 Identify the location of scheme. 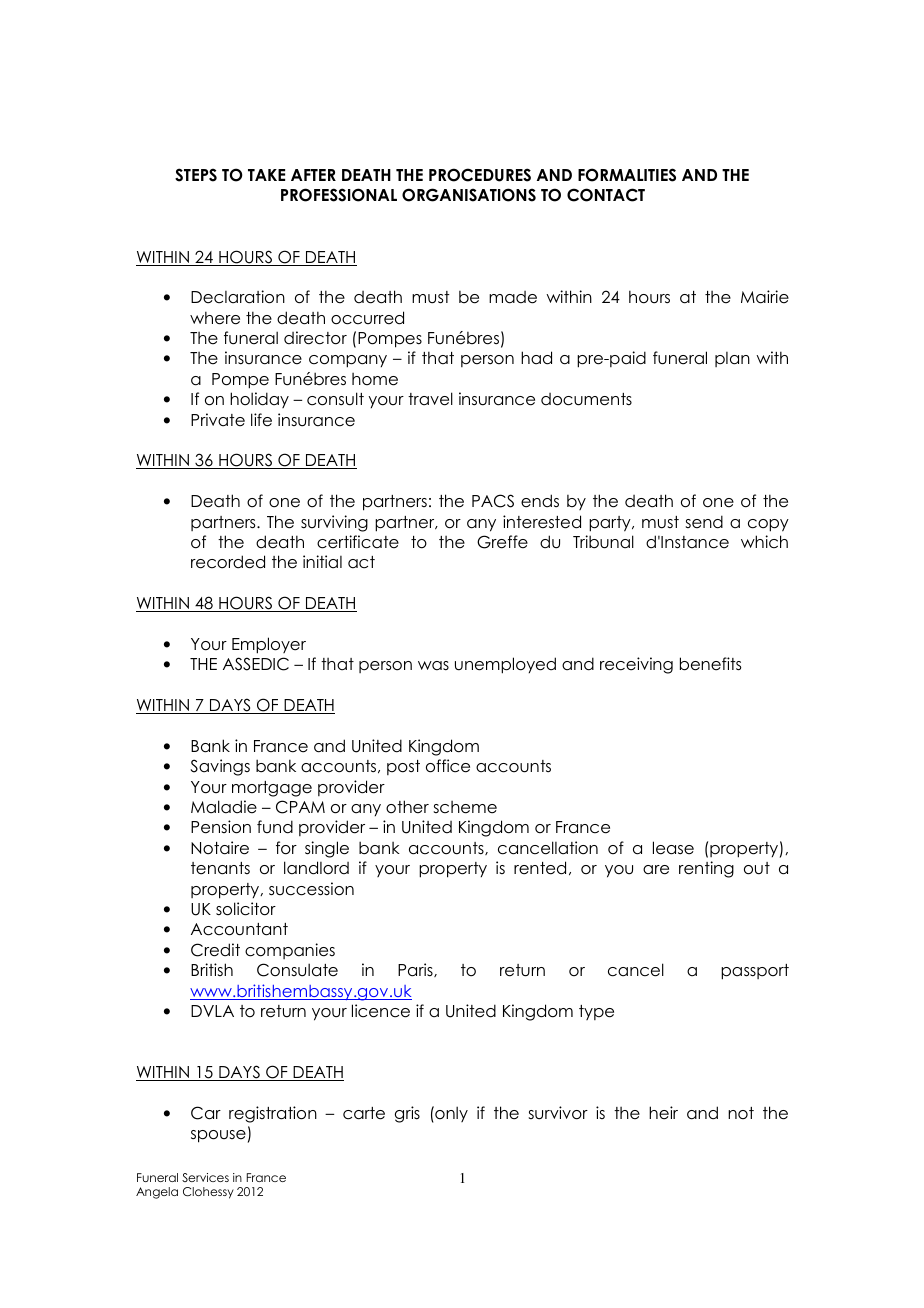
(465, 807).
